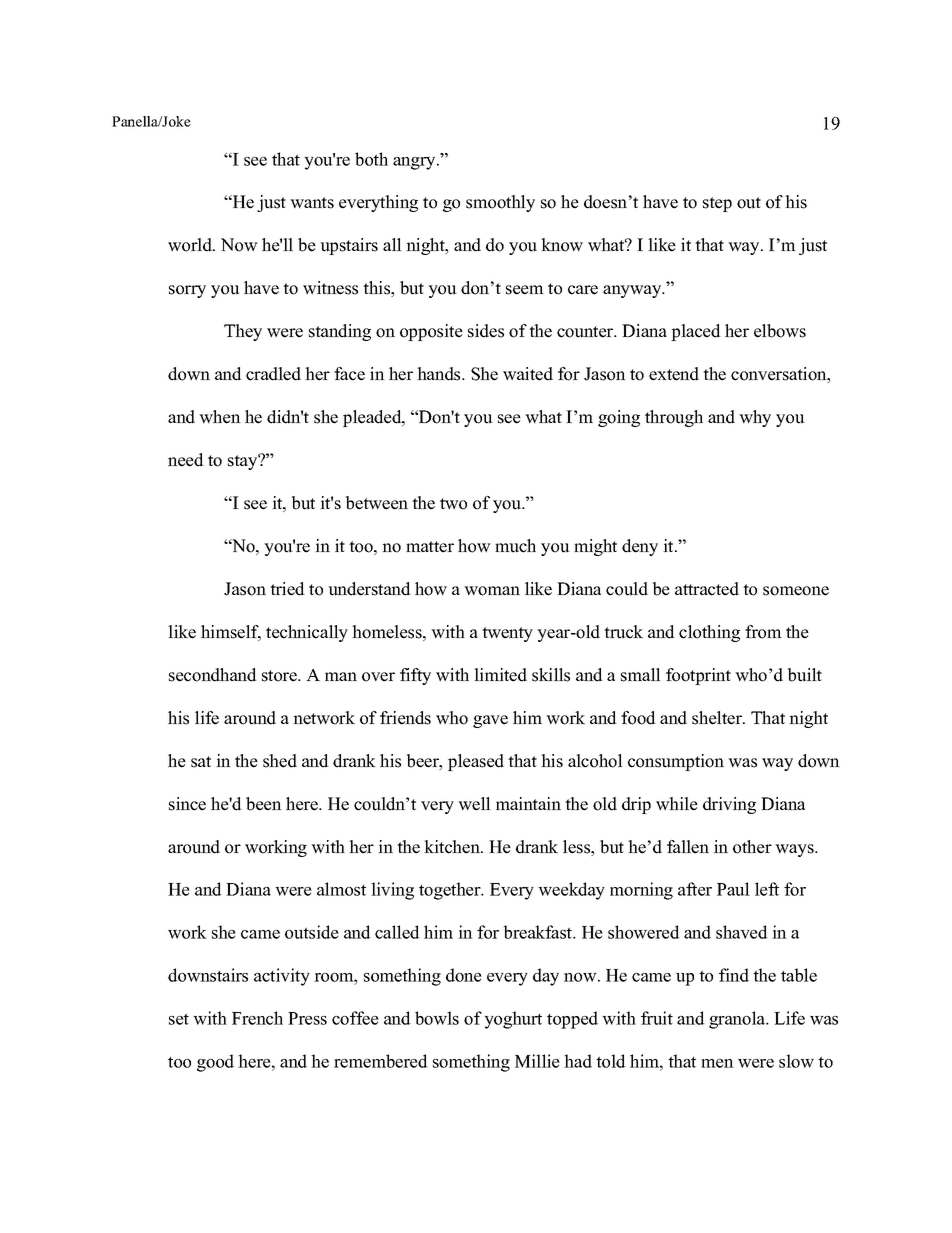 Image resolution: width=952 pixels, height=1233 pixels. Describe the element at coordinates (257, 1018) in the document. I see `French` at that location.
